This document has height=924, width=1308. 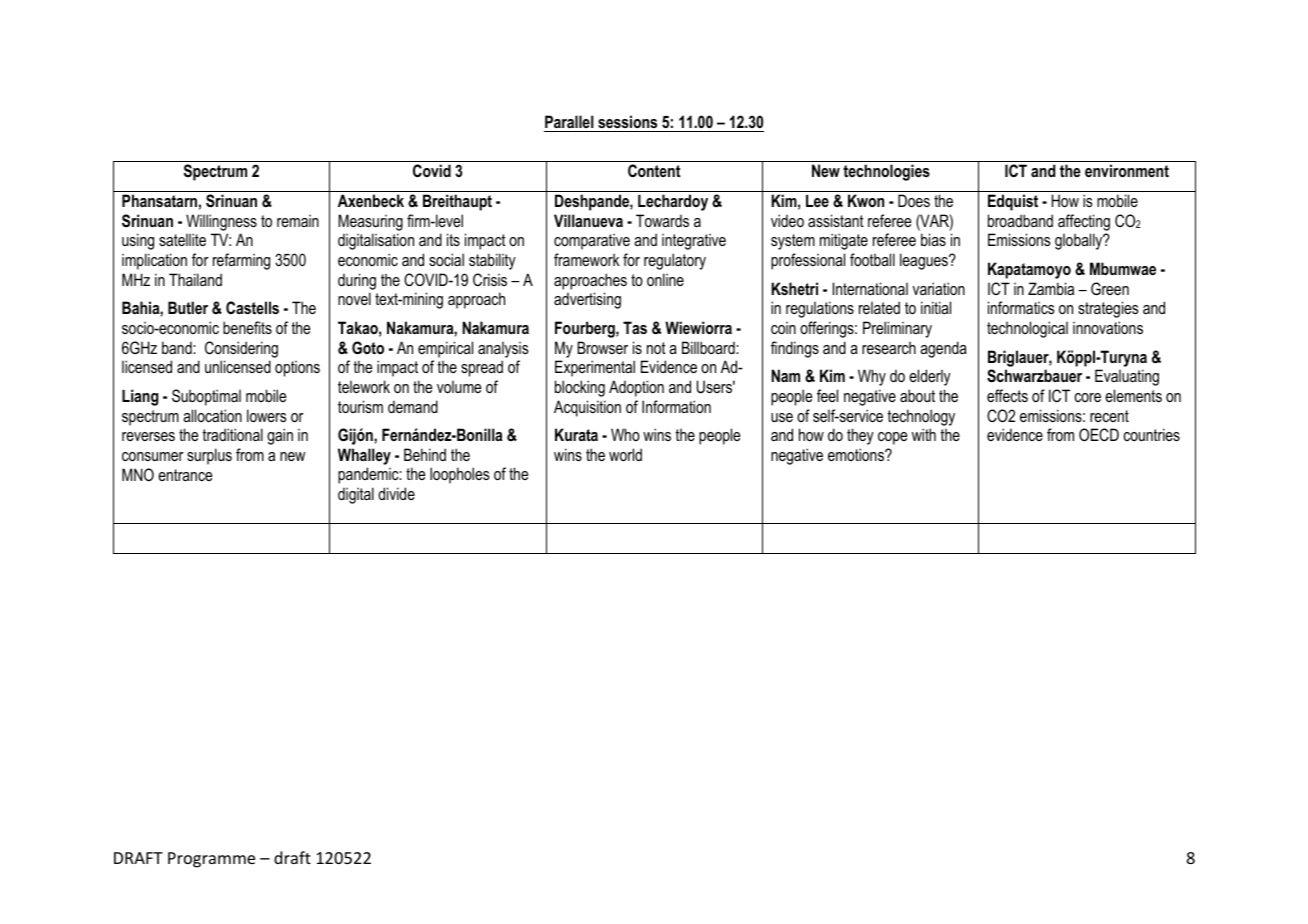 What do you see at coordinates (857, 454) in the document?
I see `emotions` at bounding box center [857, 454].
